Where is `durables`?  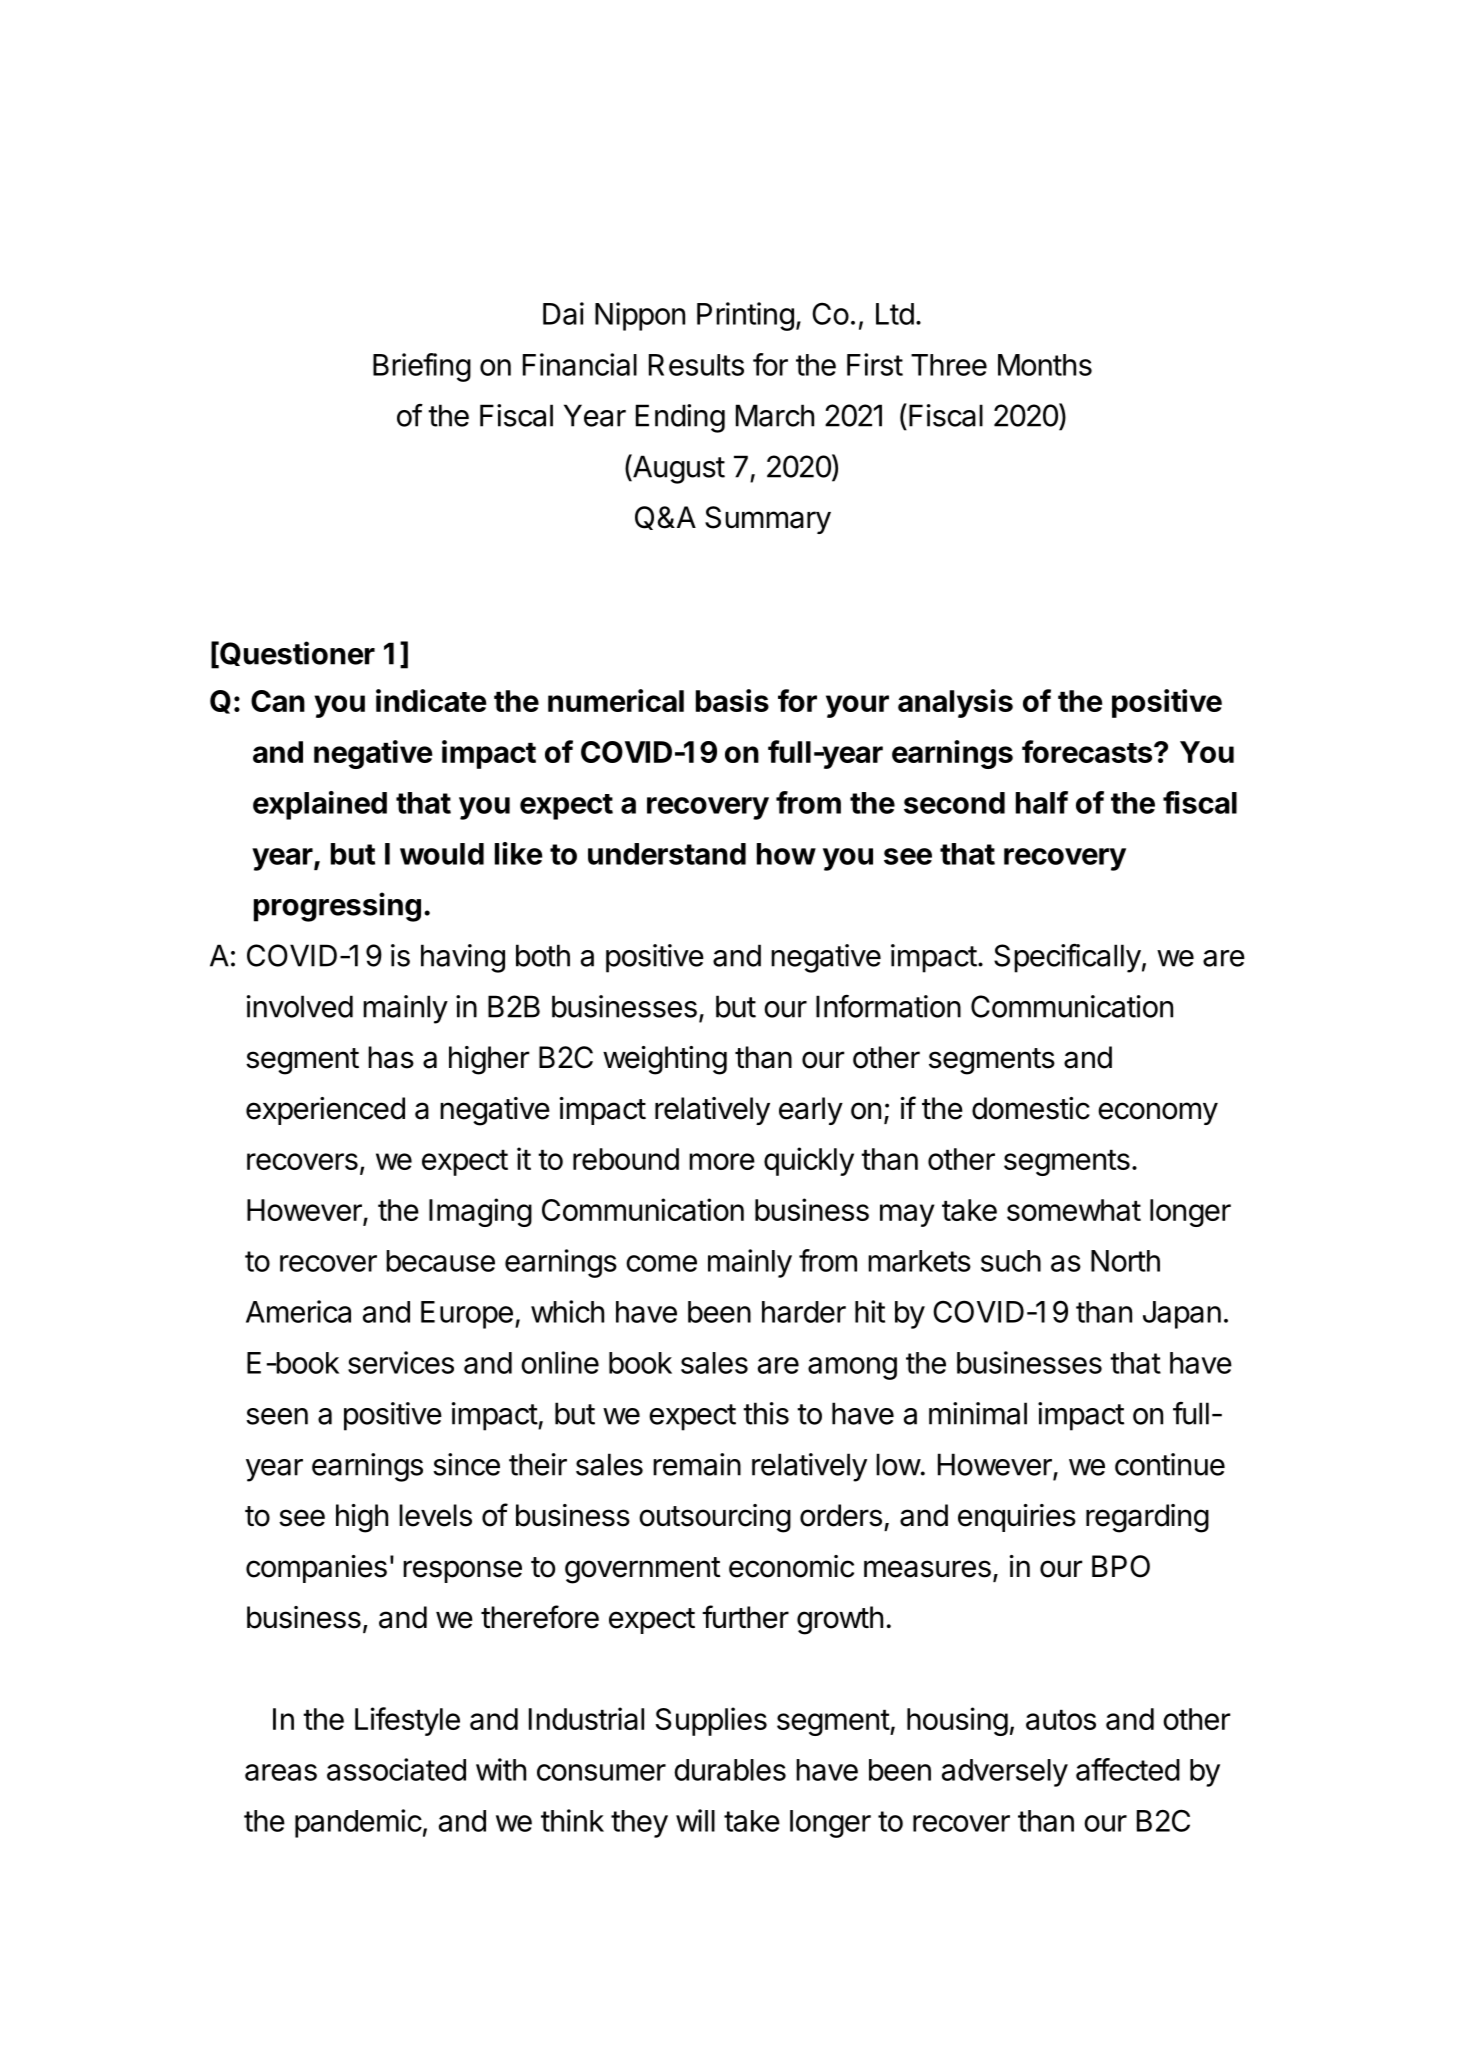
durables is located at coordinates (730, 1770).
